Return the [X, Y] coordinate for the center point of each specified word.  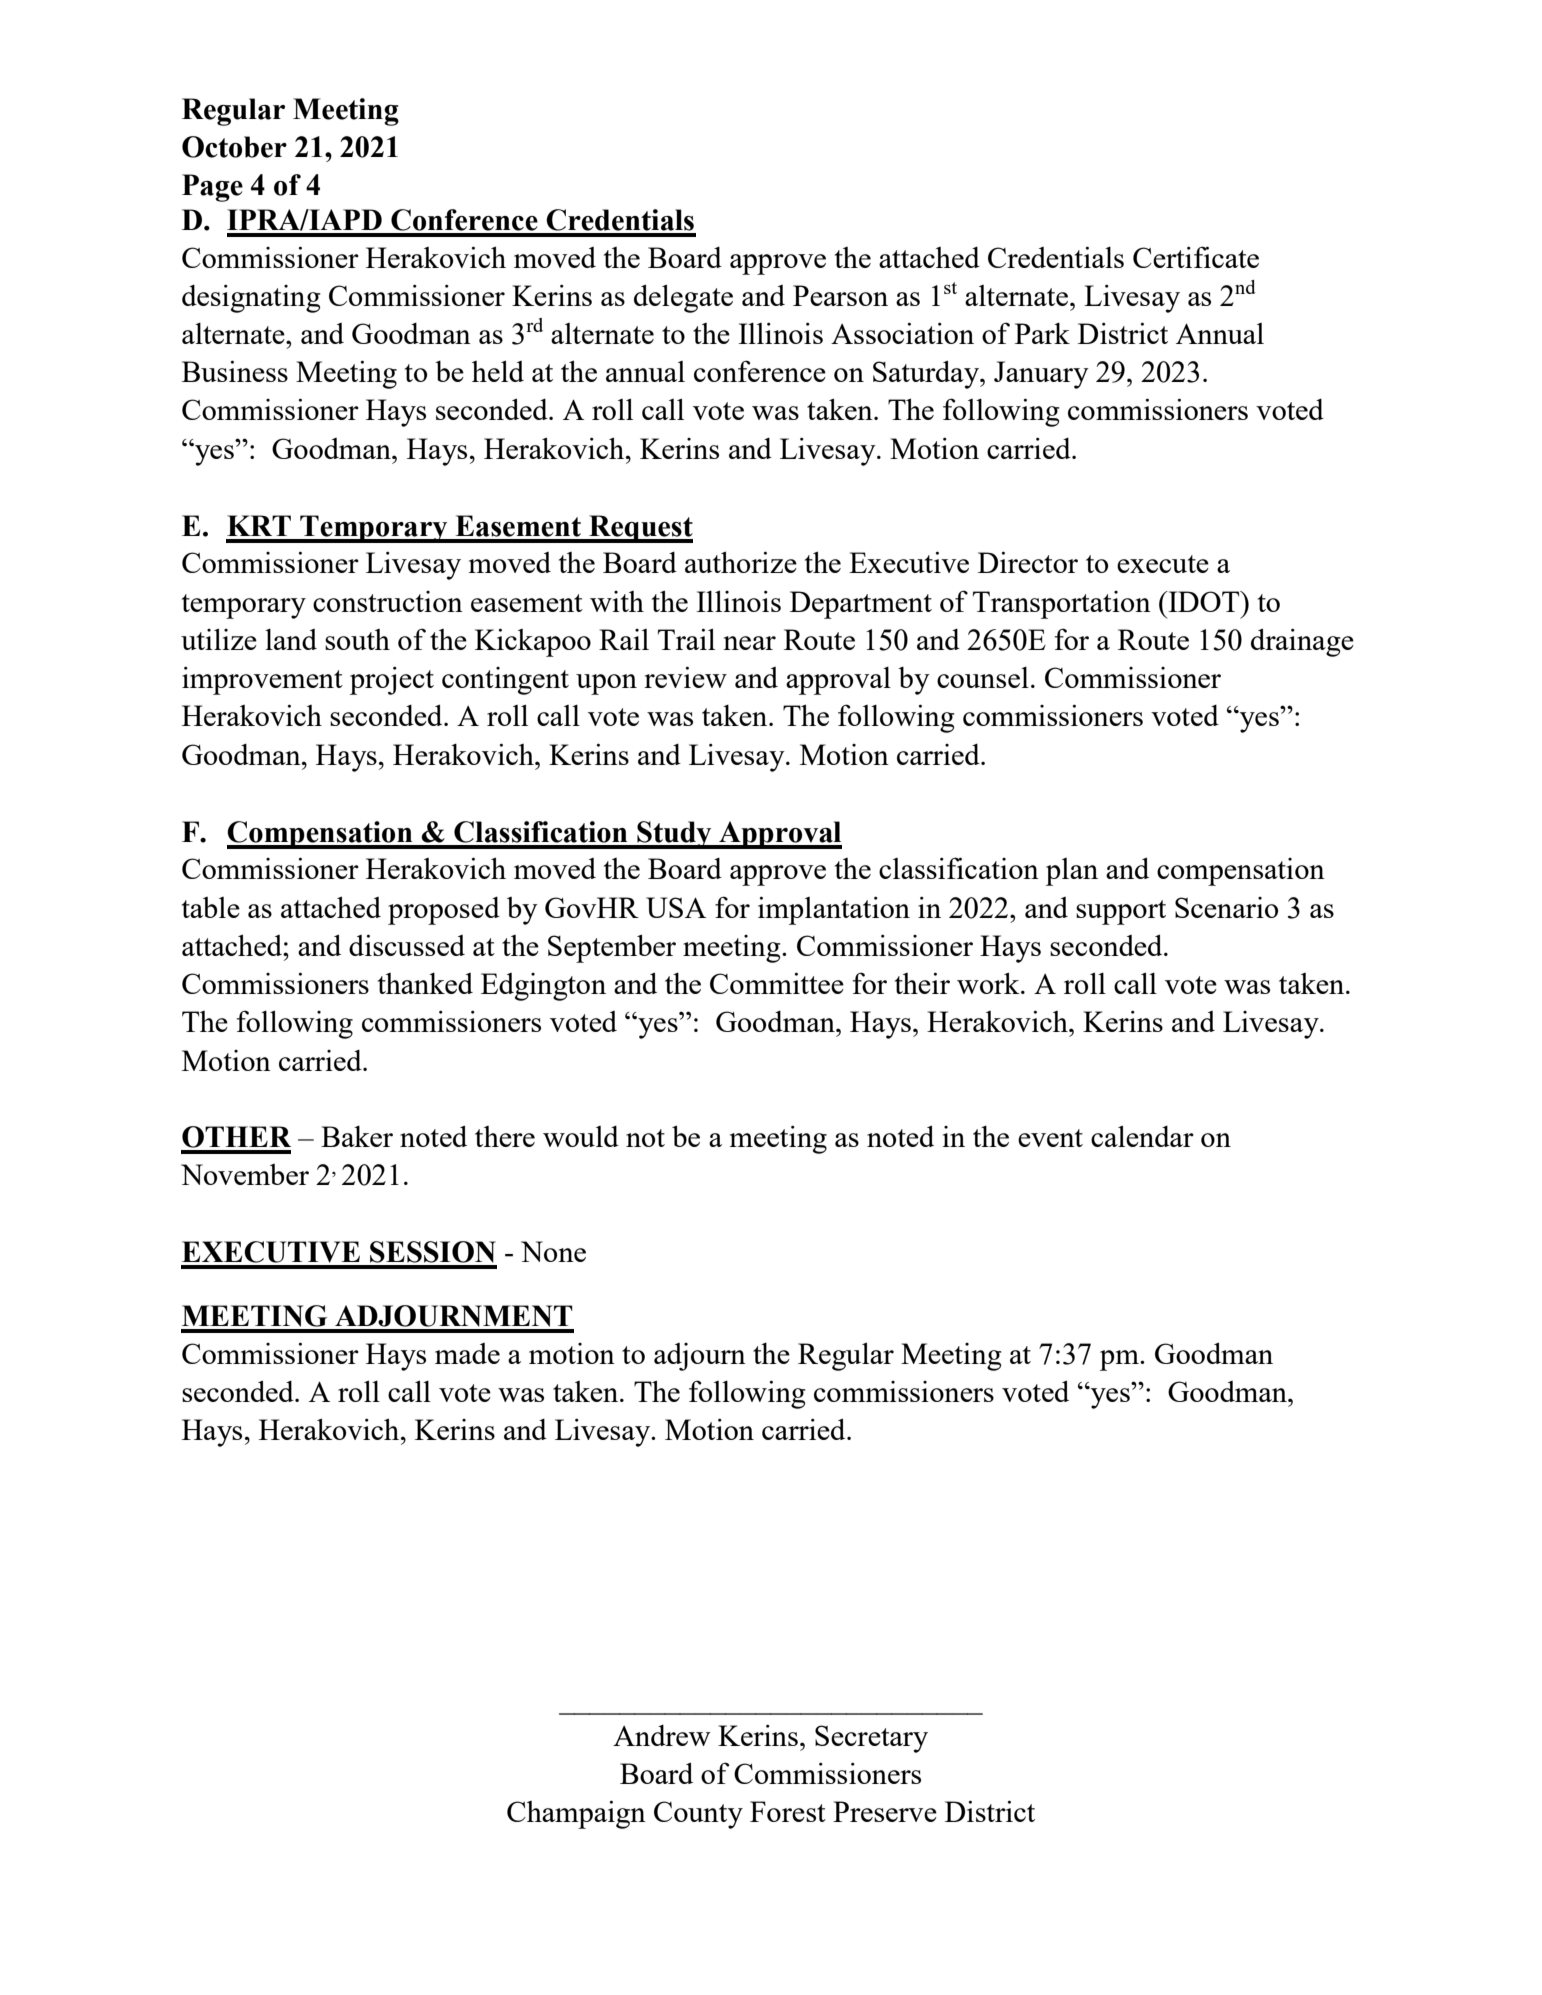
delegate [683, 298]
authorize [741, 562]
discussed [407, 945]
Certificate [1196, 257]
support [1121, 912]
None [553, 1251]
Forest [788, 1811]
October [234, 147]
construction [388, 601]
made [467, 1353]
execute [1163, 564]
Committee [777, 983]
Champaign [576, 1814]
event [1050, 1138]
